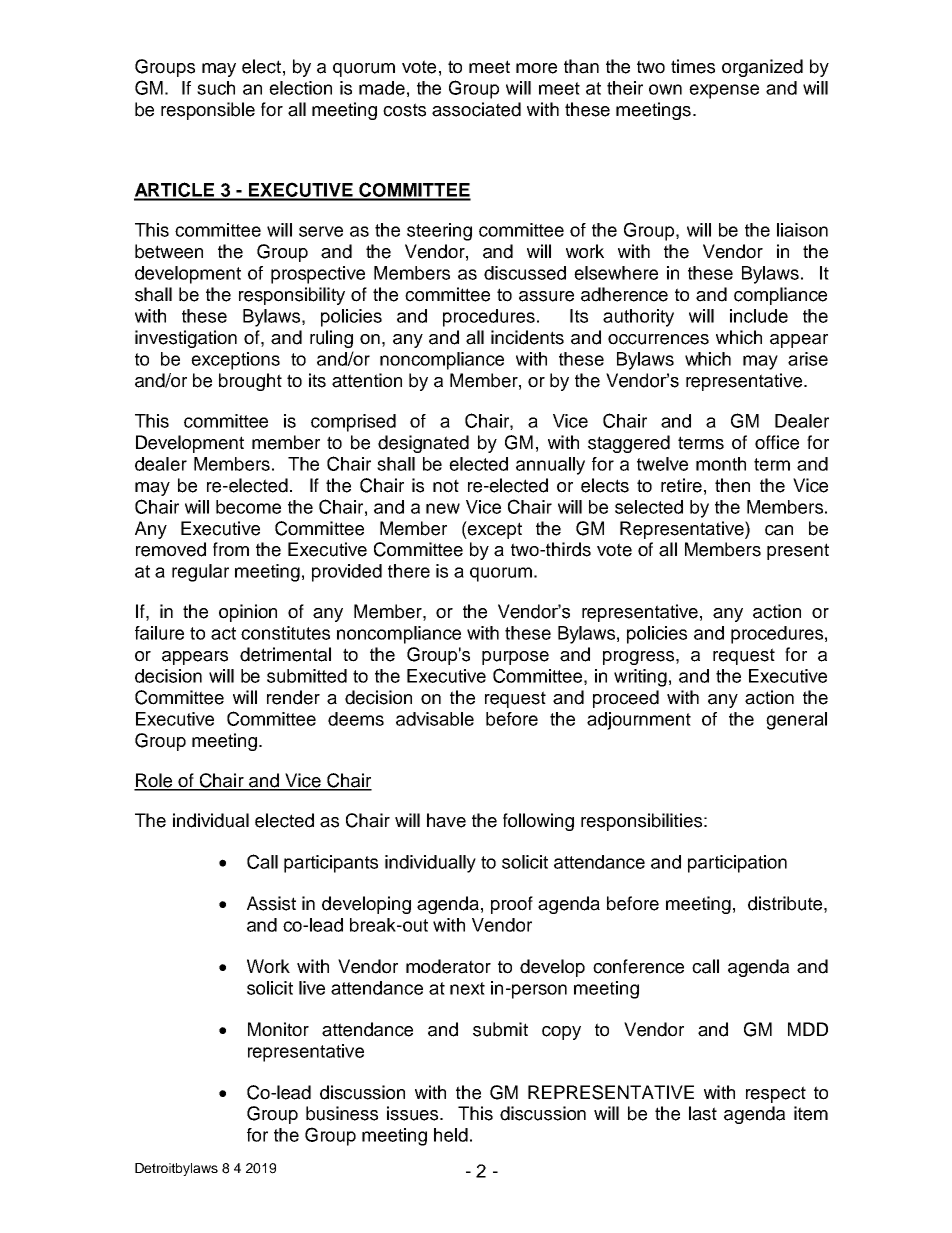 This page has height=1233, width=952. Describe the element at coordinates (759, 316) in the page. I see `include` at that location.
